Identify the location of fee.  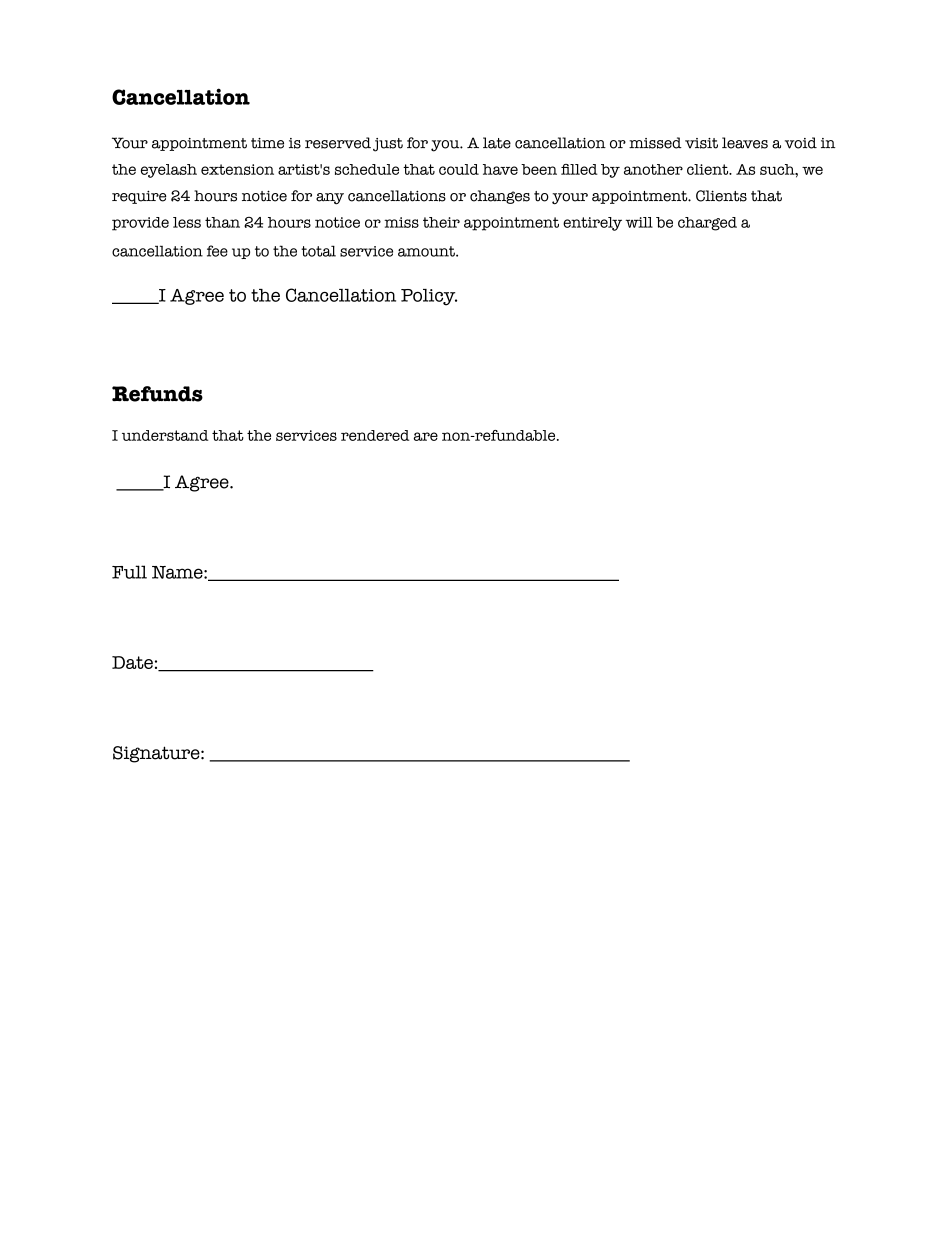
(217, 251).
